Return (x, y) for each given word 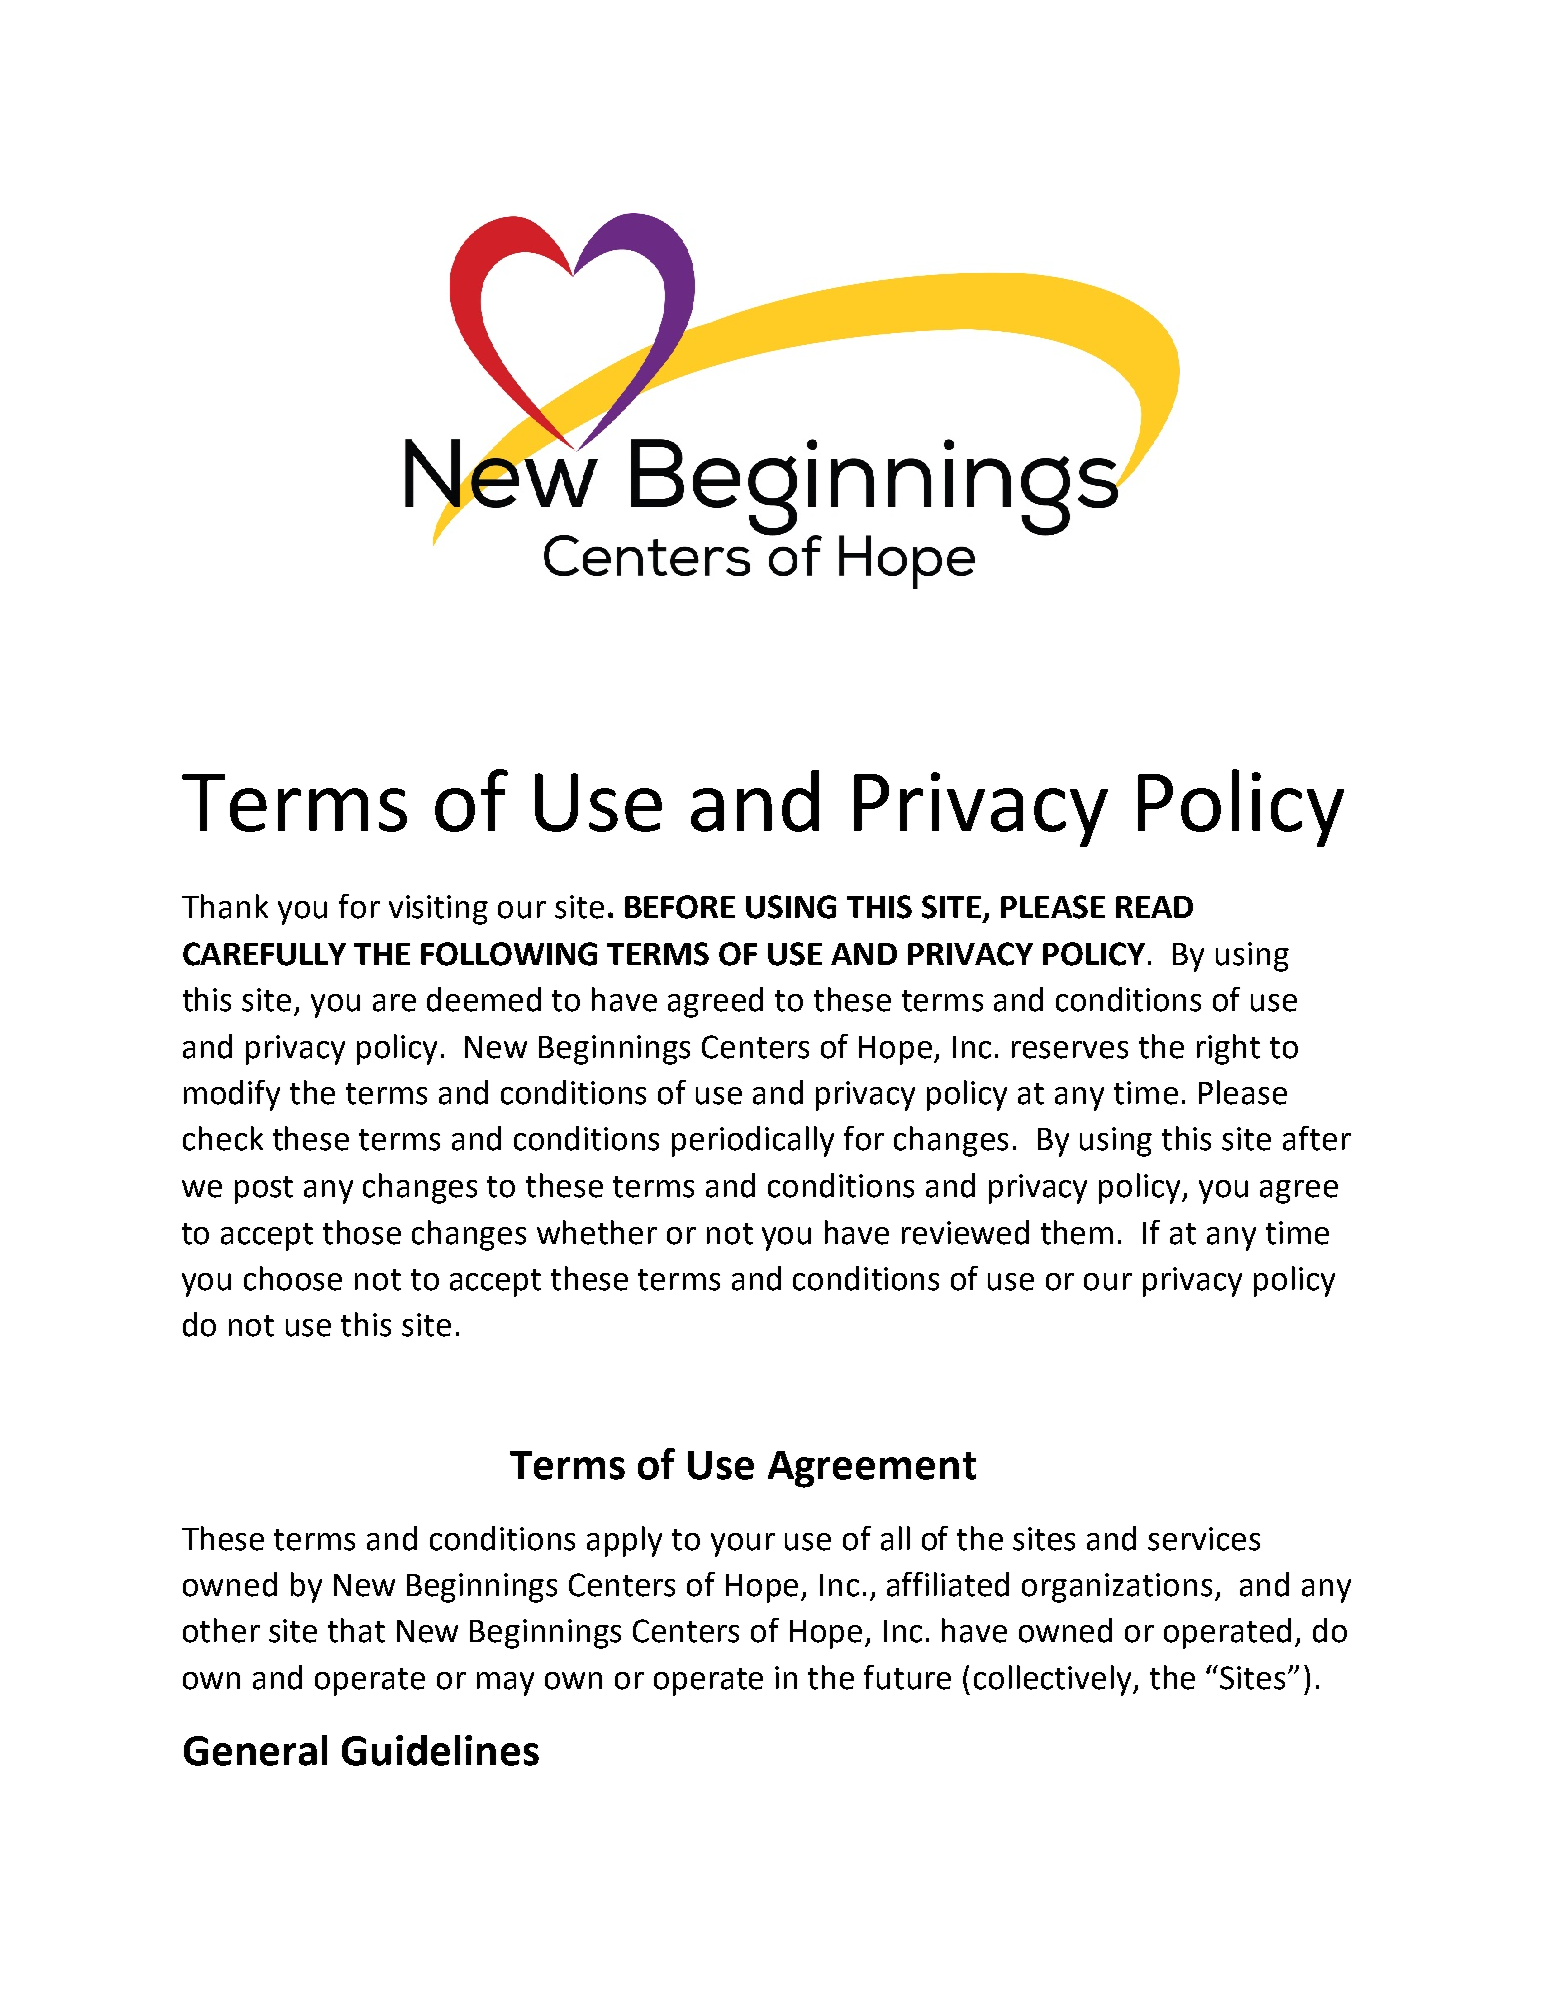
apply (624, 1541)
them (1077, 1232)
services (1204, 1539)
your (743, 1545)
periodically (753, 1141)
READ (1154, 907)
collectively (1054, 1680)
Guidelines (440, 1750)
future (907, 1677)
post (264, 1190)
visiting (438, 910)
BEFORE (680, 907)
